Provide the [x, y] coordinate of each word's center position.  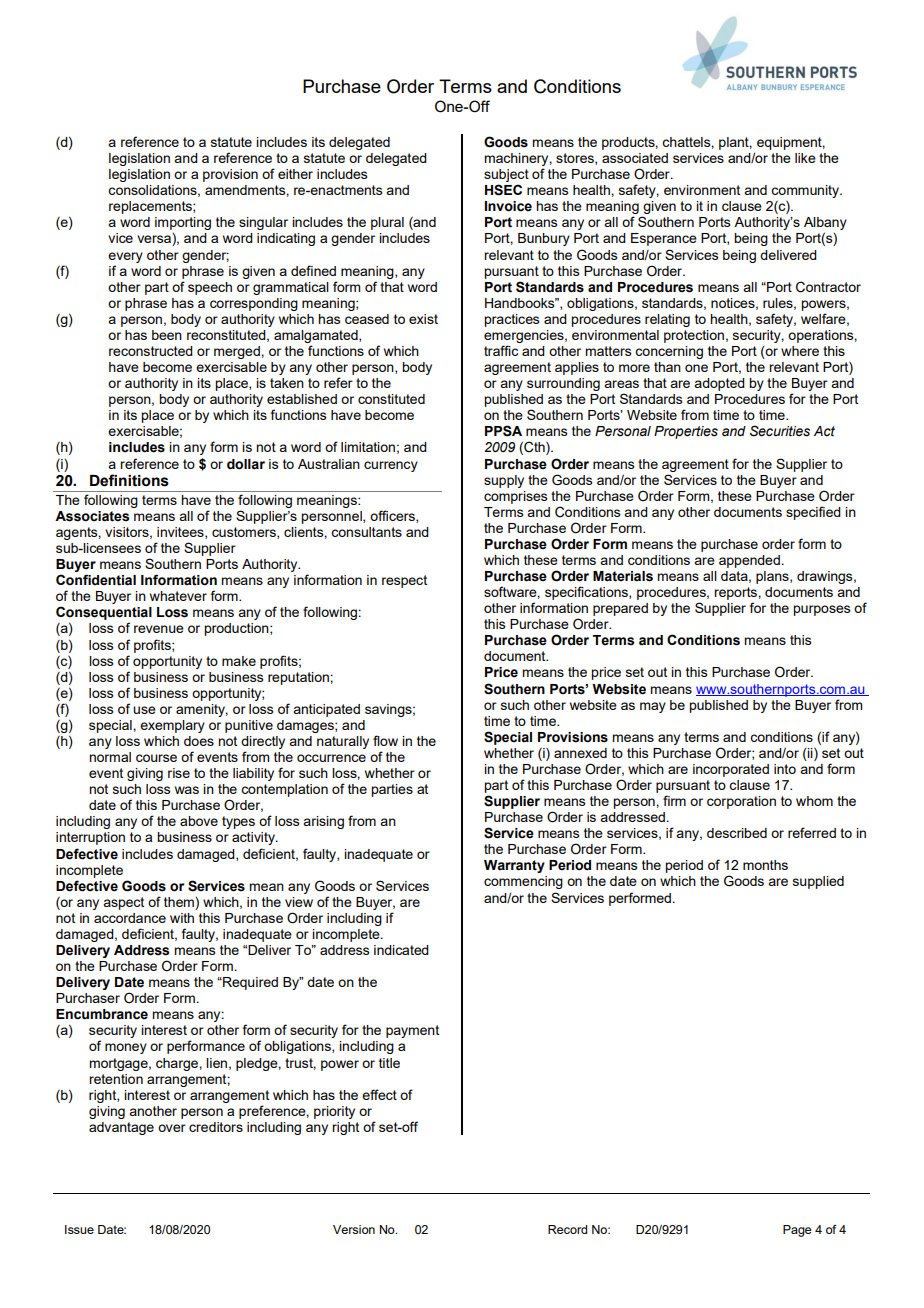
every [125, 257]
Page [797, 1231]
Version [354, 1229]
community [806, 193]
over [172, 1128]
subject [506, 175]
